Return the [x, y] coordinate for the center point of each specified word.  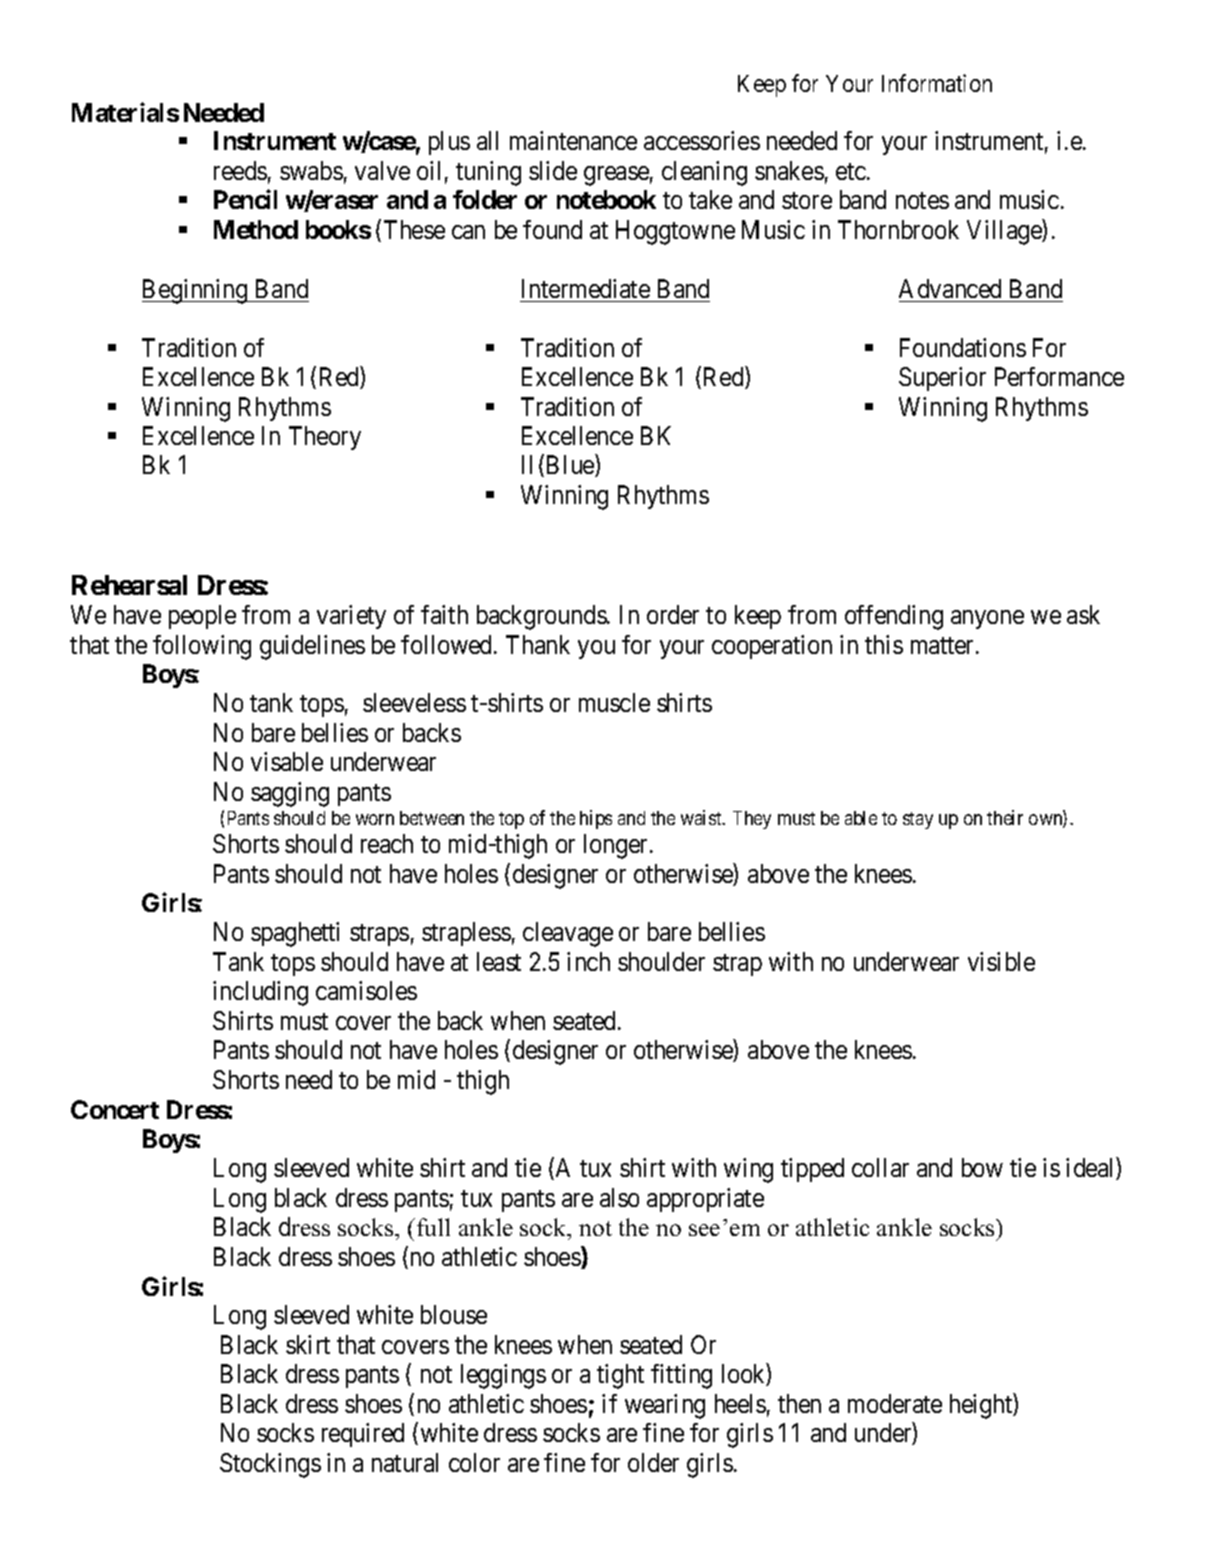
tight [620, 1376]
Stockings [270, 1465]
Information [937, 83]
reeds [240, 170]
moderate [895, 1403]
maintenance [573, 140]
